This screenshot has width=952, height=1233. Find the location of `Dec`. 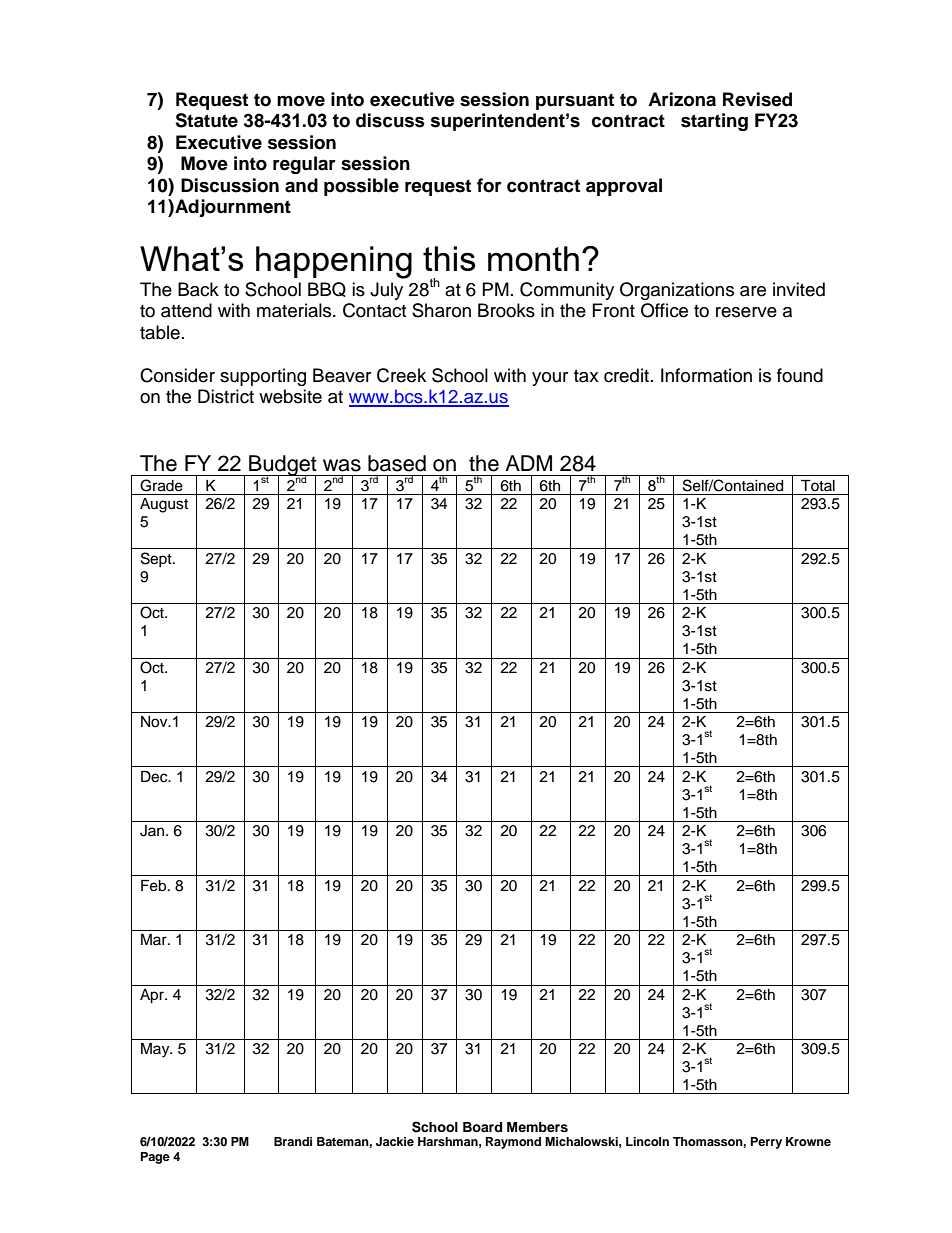

Dec is located at coordinates (155, 777).
